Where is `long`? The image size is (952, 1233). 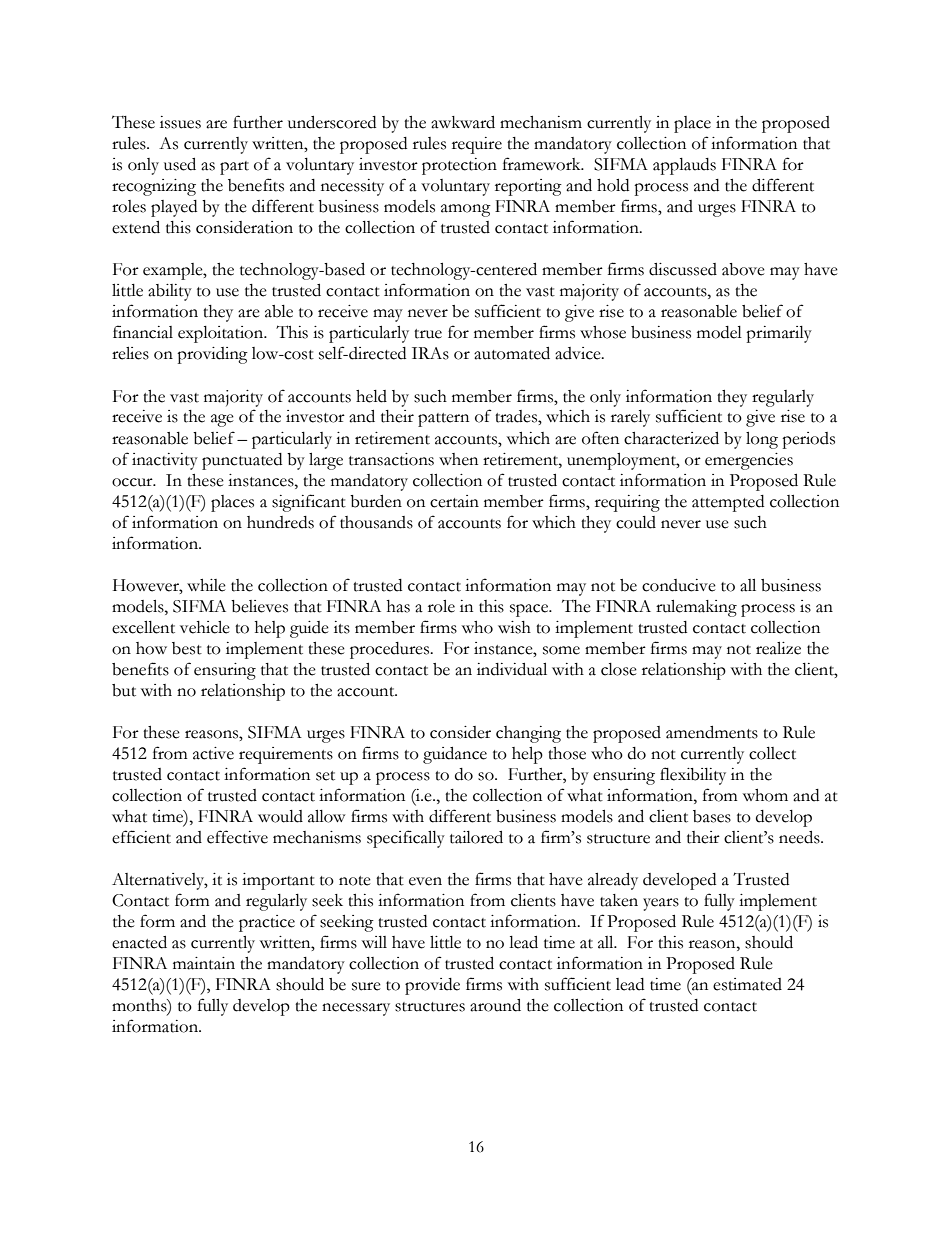 long is located at coordinates (762, 440).
